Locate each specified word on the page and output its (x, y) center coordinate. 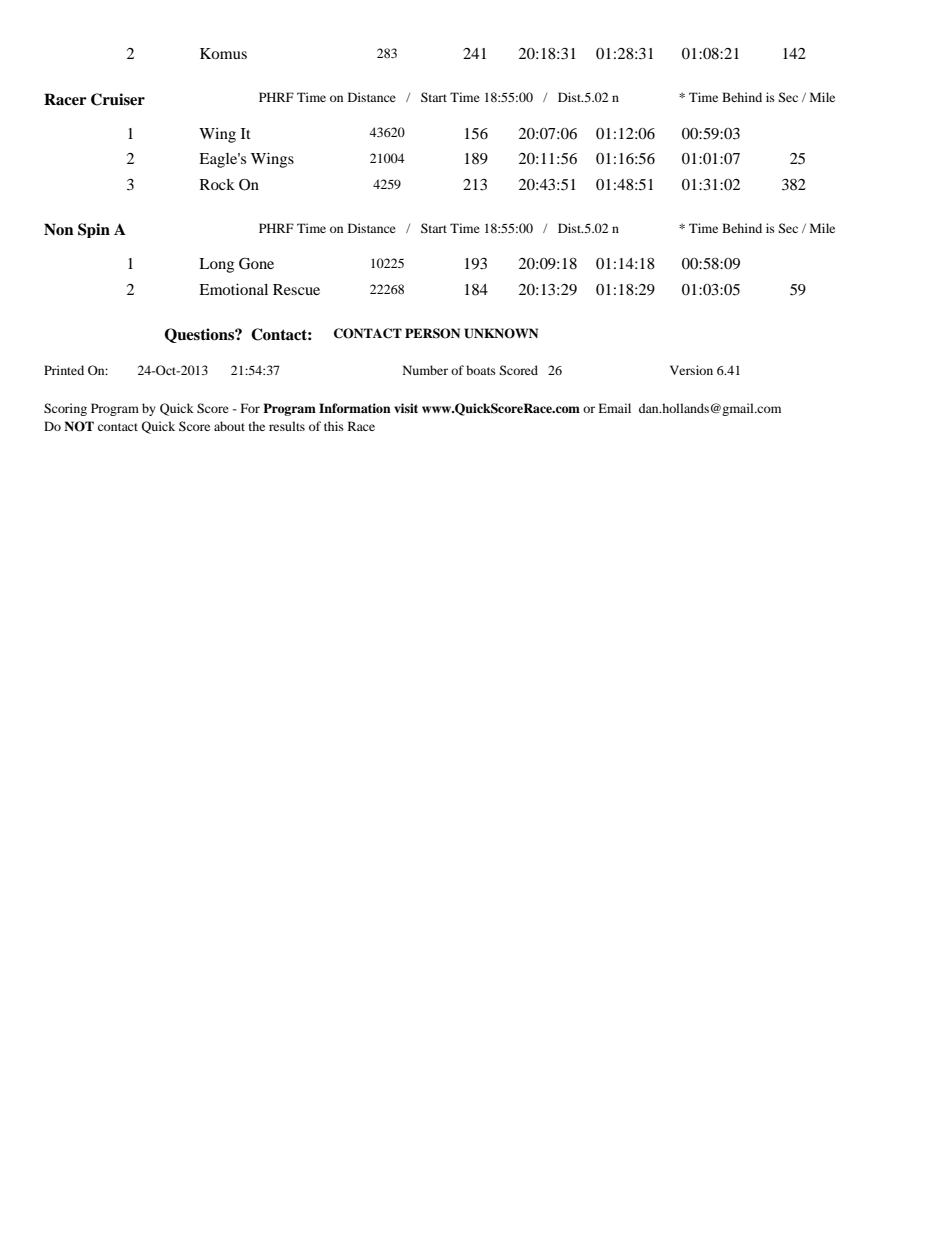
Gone (256, 264)
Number (425, 370)
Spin (94, 230)
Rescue (296, 289)
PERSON (432, 333)
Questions (200, 335)
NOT (79, 426)
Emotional (233, 289)
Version (691, 370)
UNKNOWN (501, 333)
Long (216, 265)
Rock (217, 184)
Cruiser (118, 99)
